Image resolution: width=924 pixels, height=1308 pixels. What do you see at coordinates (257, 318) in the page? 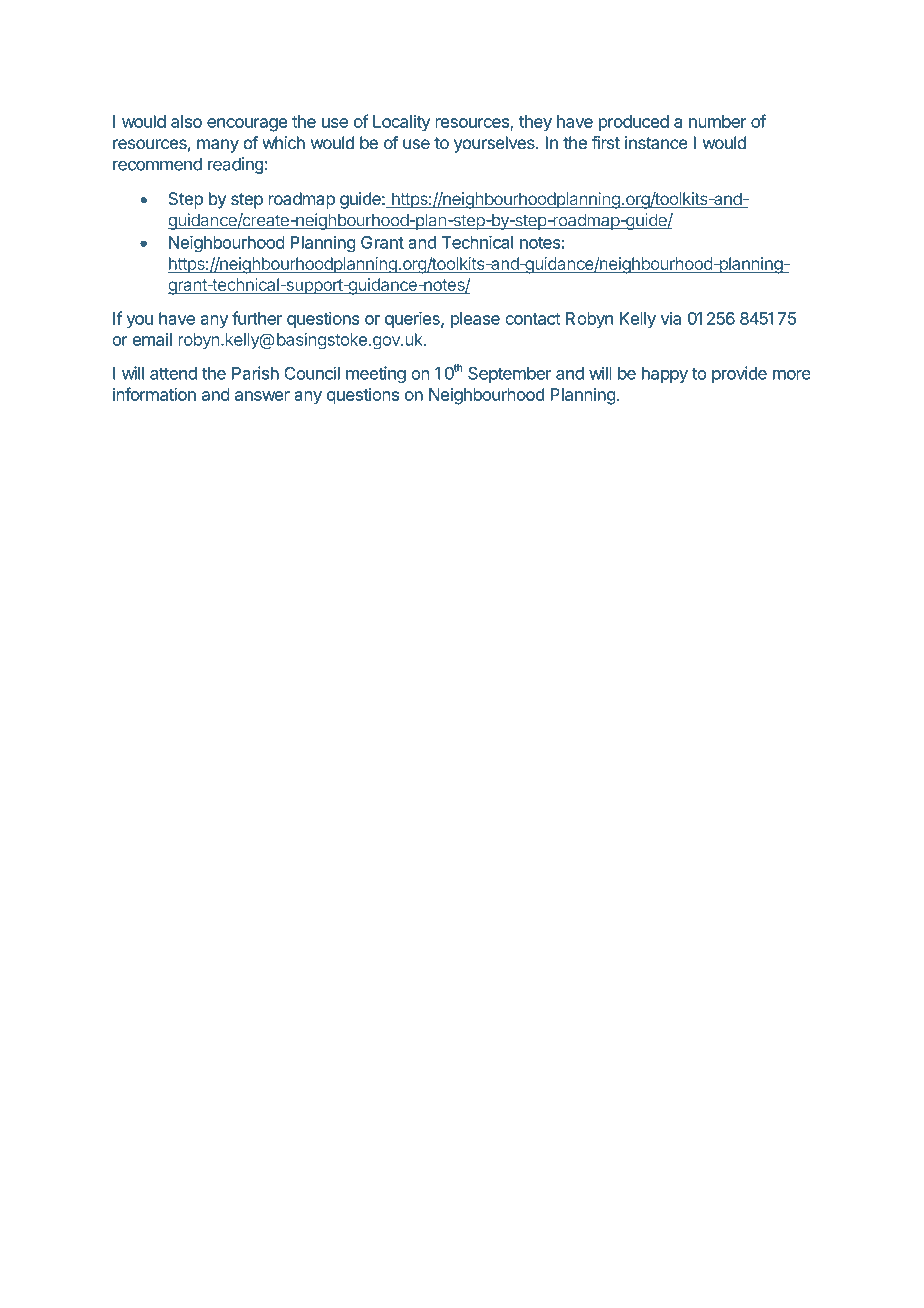
I see `further` at bounding box center [257, 318].
